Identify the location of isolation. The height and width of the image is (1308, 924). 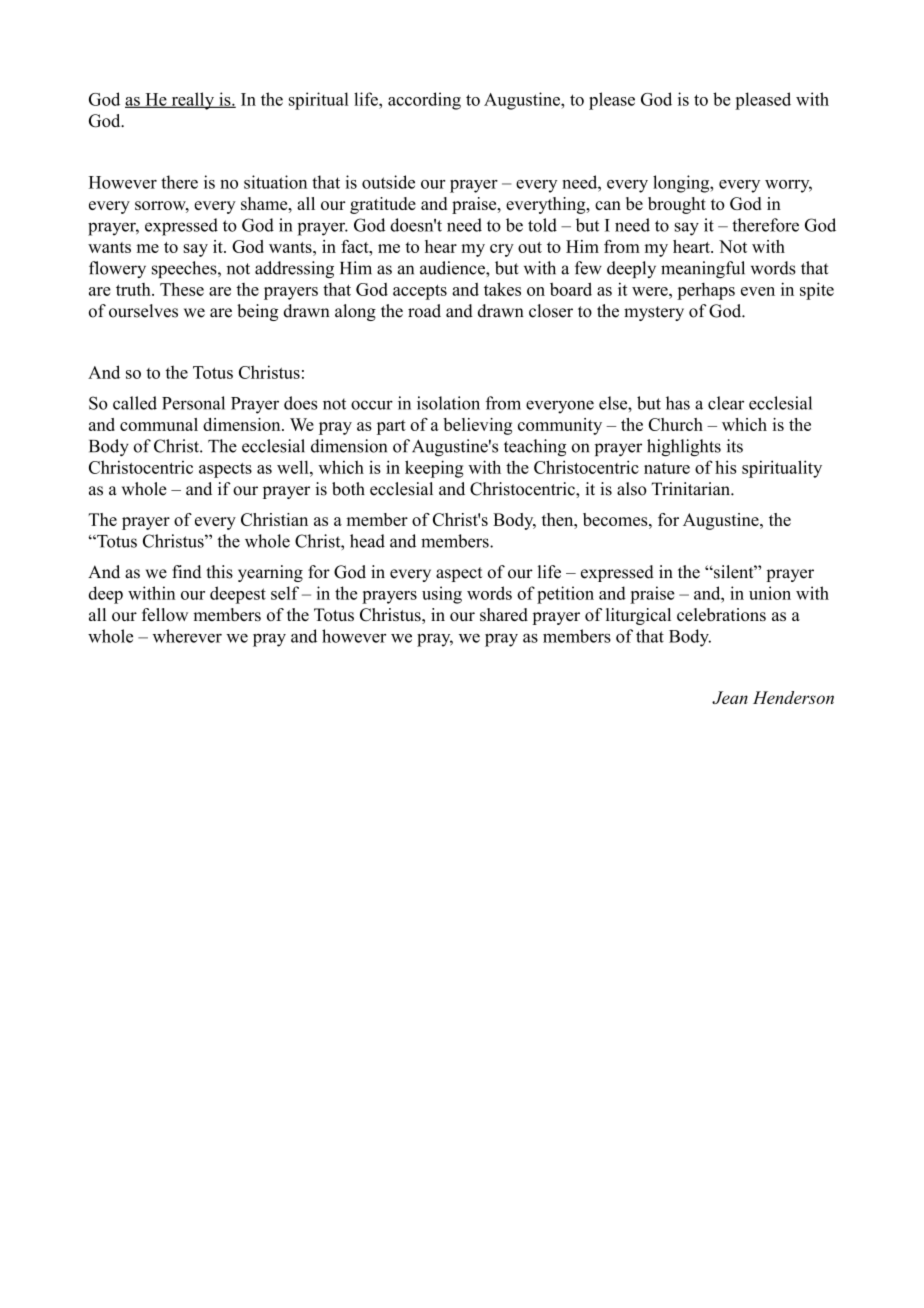
(448, 403).
